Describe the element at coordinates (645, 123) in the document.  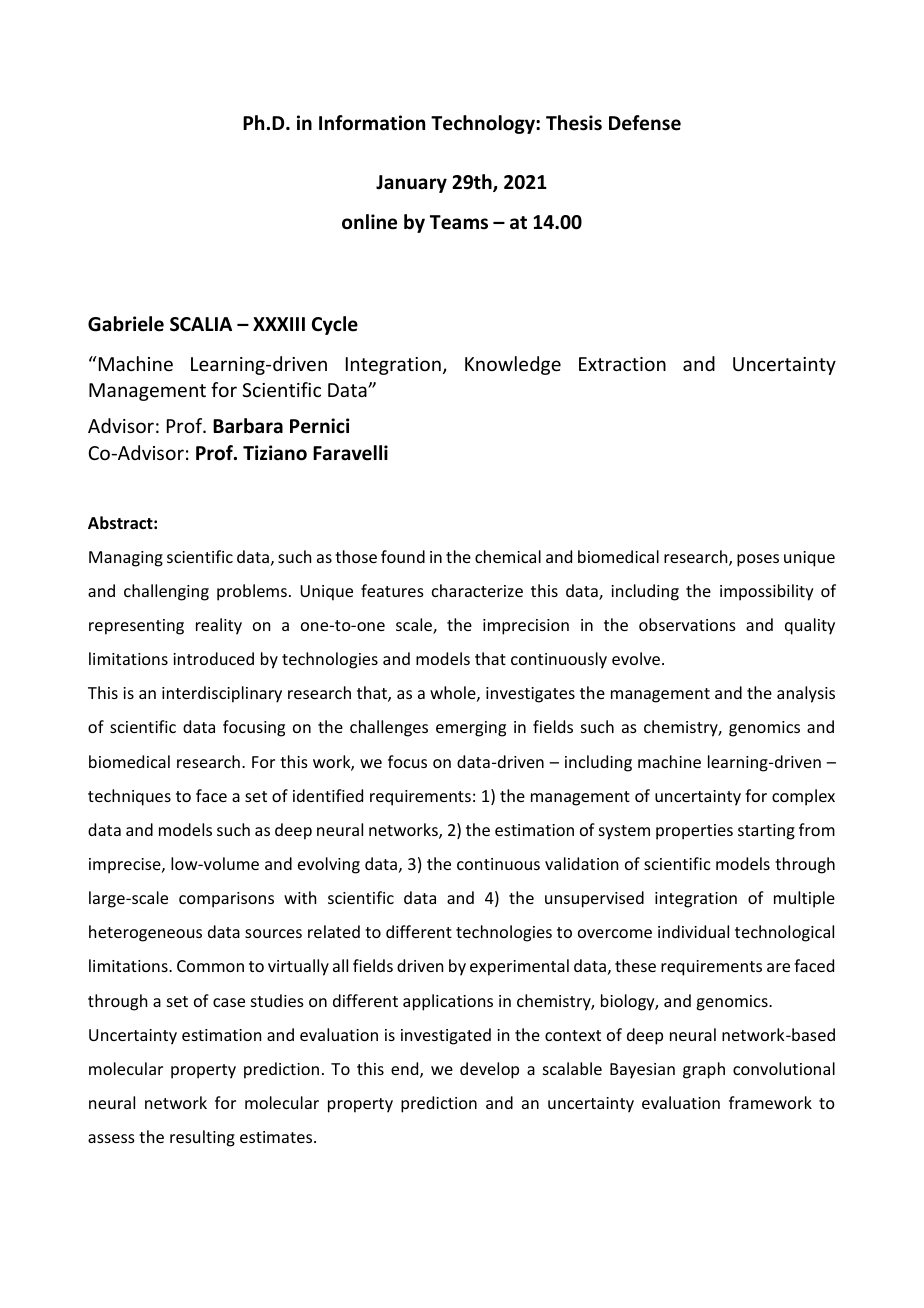
I see `Defense` at that location.
